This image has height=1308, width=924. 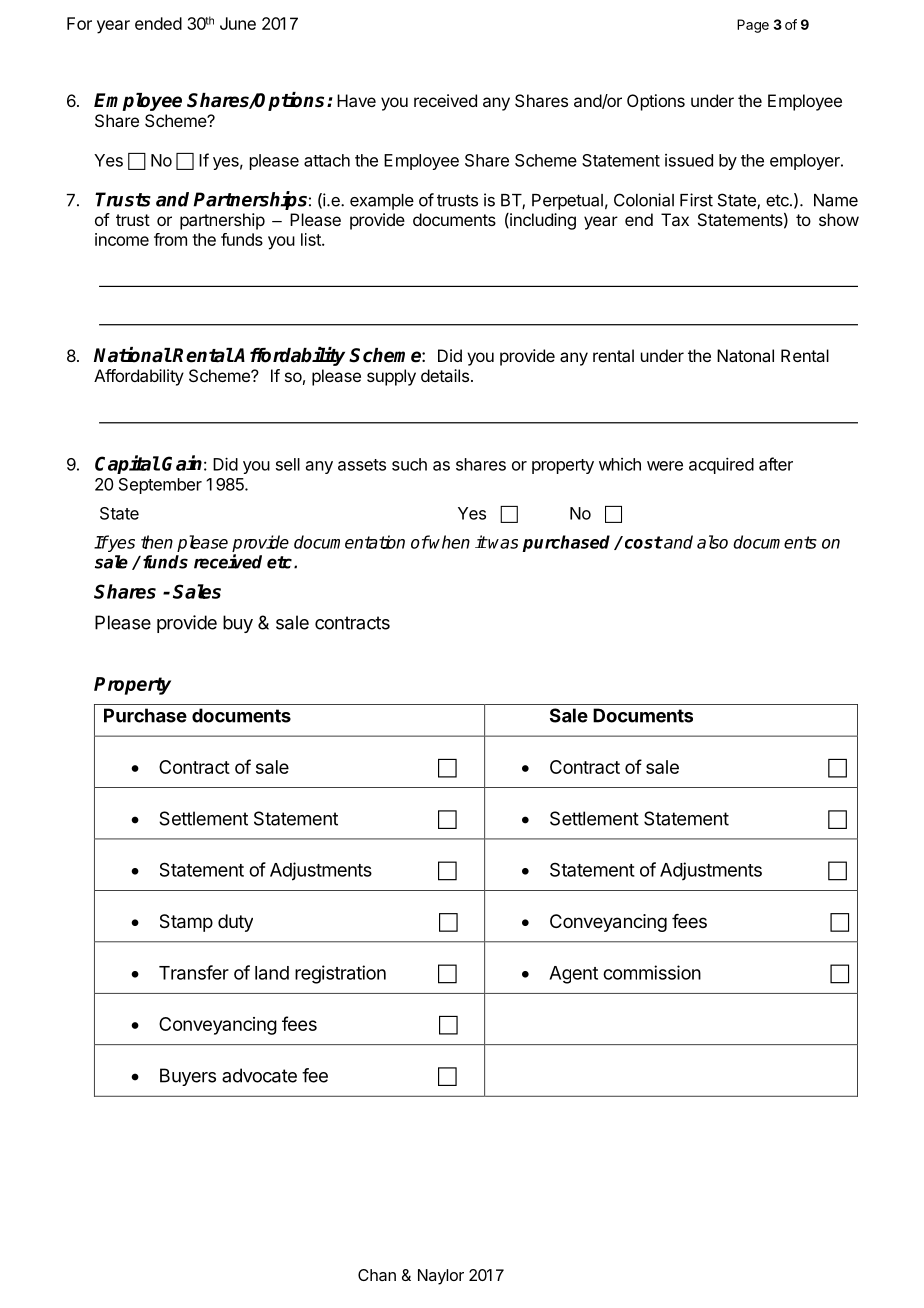 What do you see at coordinates (652, 972) in the image?
I see `commission` at bounding box center [652, 972].
